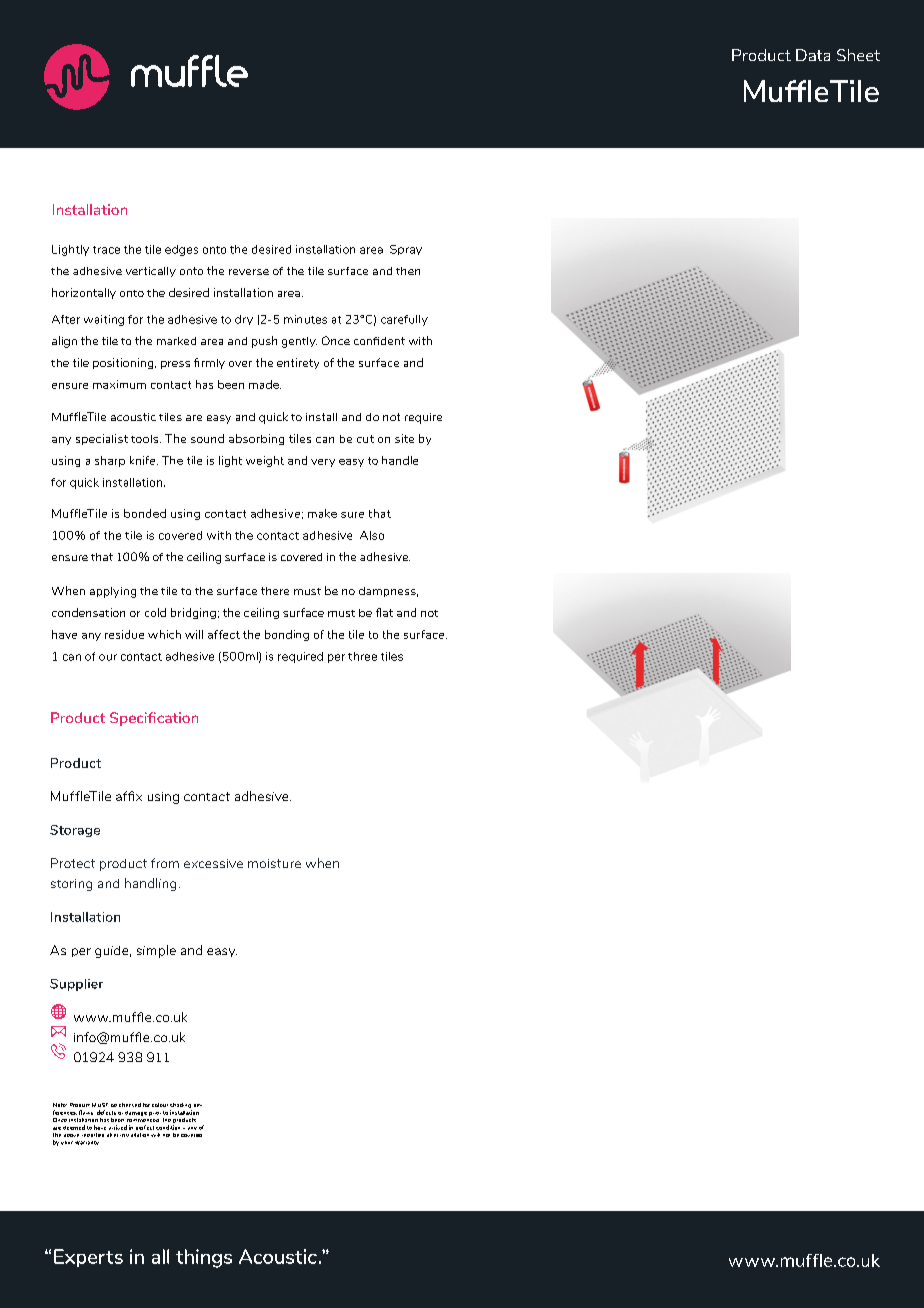 The image size is (924, 1308). Describe the element at coordinates (362, 656) in the document. I see `three` at that location.
